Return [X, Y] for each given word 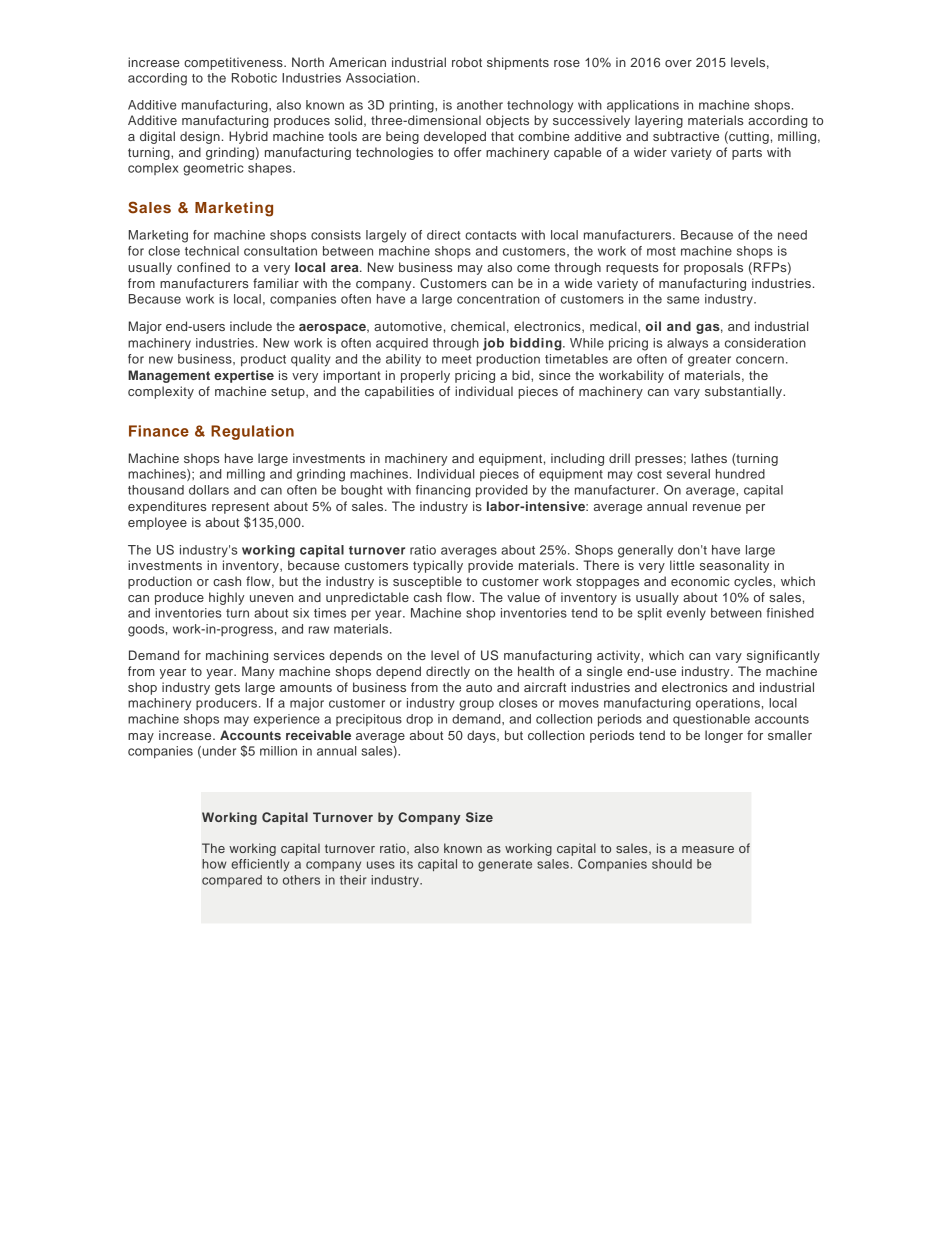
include [251, 326]
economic [700, 581]
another [480, 105]
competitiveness [234, 63]
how [214, 864]
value [523, 597]
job [493, 344]
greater [709, 361]
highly [227, 598]
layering [659, 121]
